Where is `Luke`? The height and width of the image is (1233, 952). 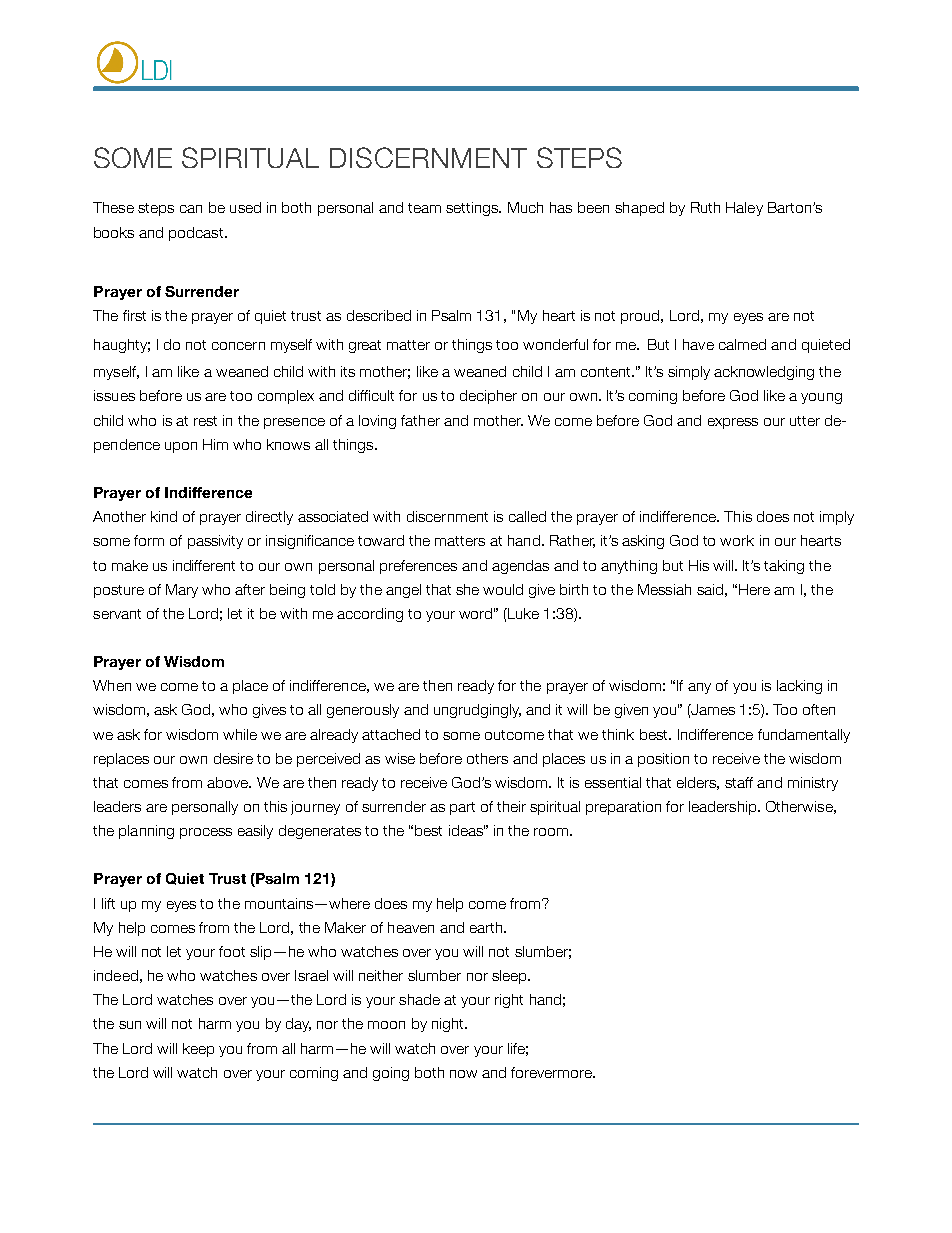
Luke is located at coordinates (522, 613).
